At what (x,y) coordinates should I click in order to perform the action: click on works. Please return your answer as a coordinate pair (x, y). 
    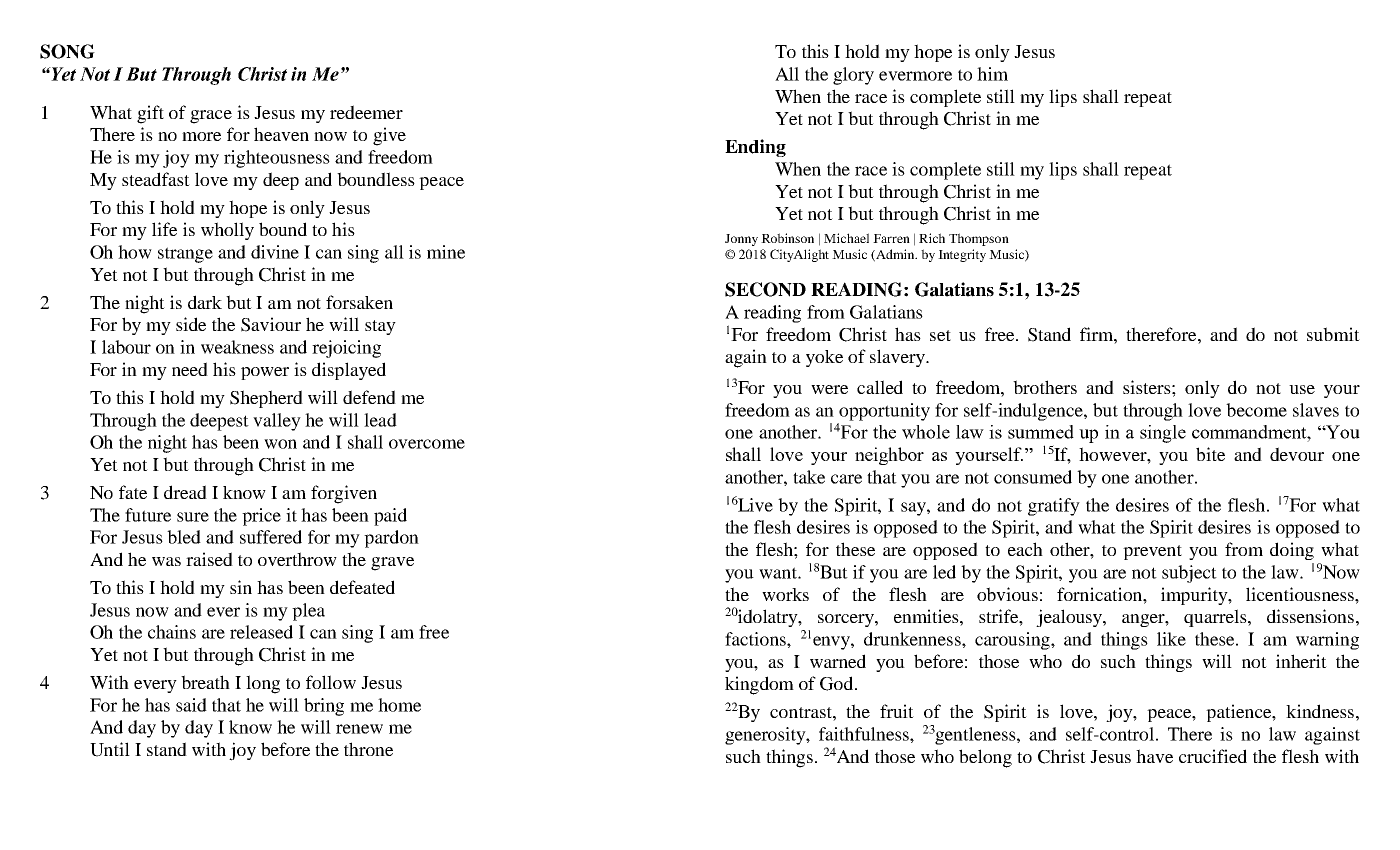
    Looking at the image, I should click on (785, 594).
